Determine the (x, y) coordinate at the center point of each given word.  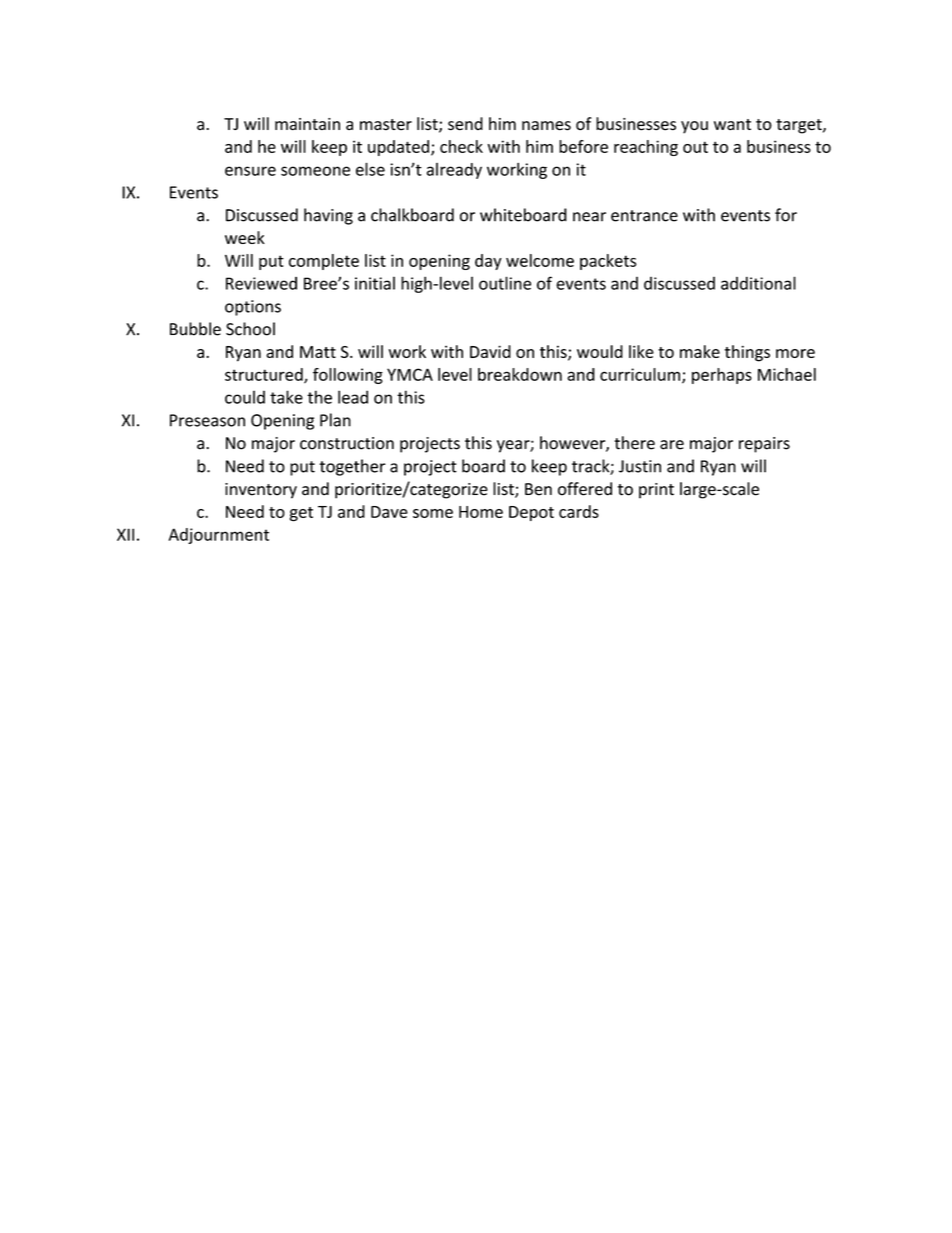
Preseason (207, 420)
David (490, 351)
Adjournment (219, 536)
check (461, 146)
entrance (644, 216)
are (672, 445)
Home (481, 512)
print (656, 491)
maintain (307, 124)
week (245, 237)
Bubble (195, 329)
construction (347, 443)
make (700, 351)
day (488, 262)
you (694, 127)
